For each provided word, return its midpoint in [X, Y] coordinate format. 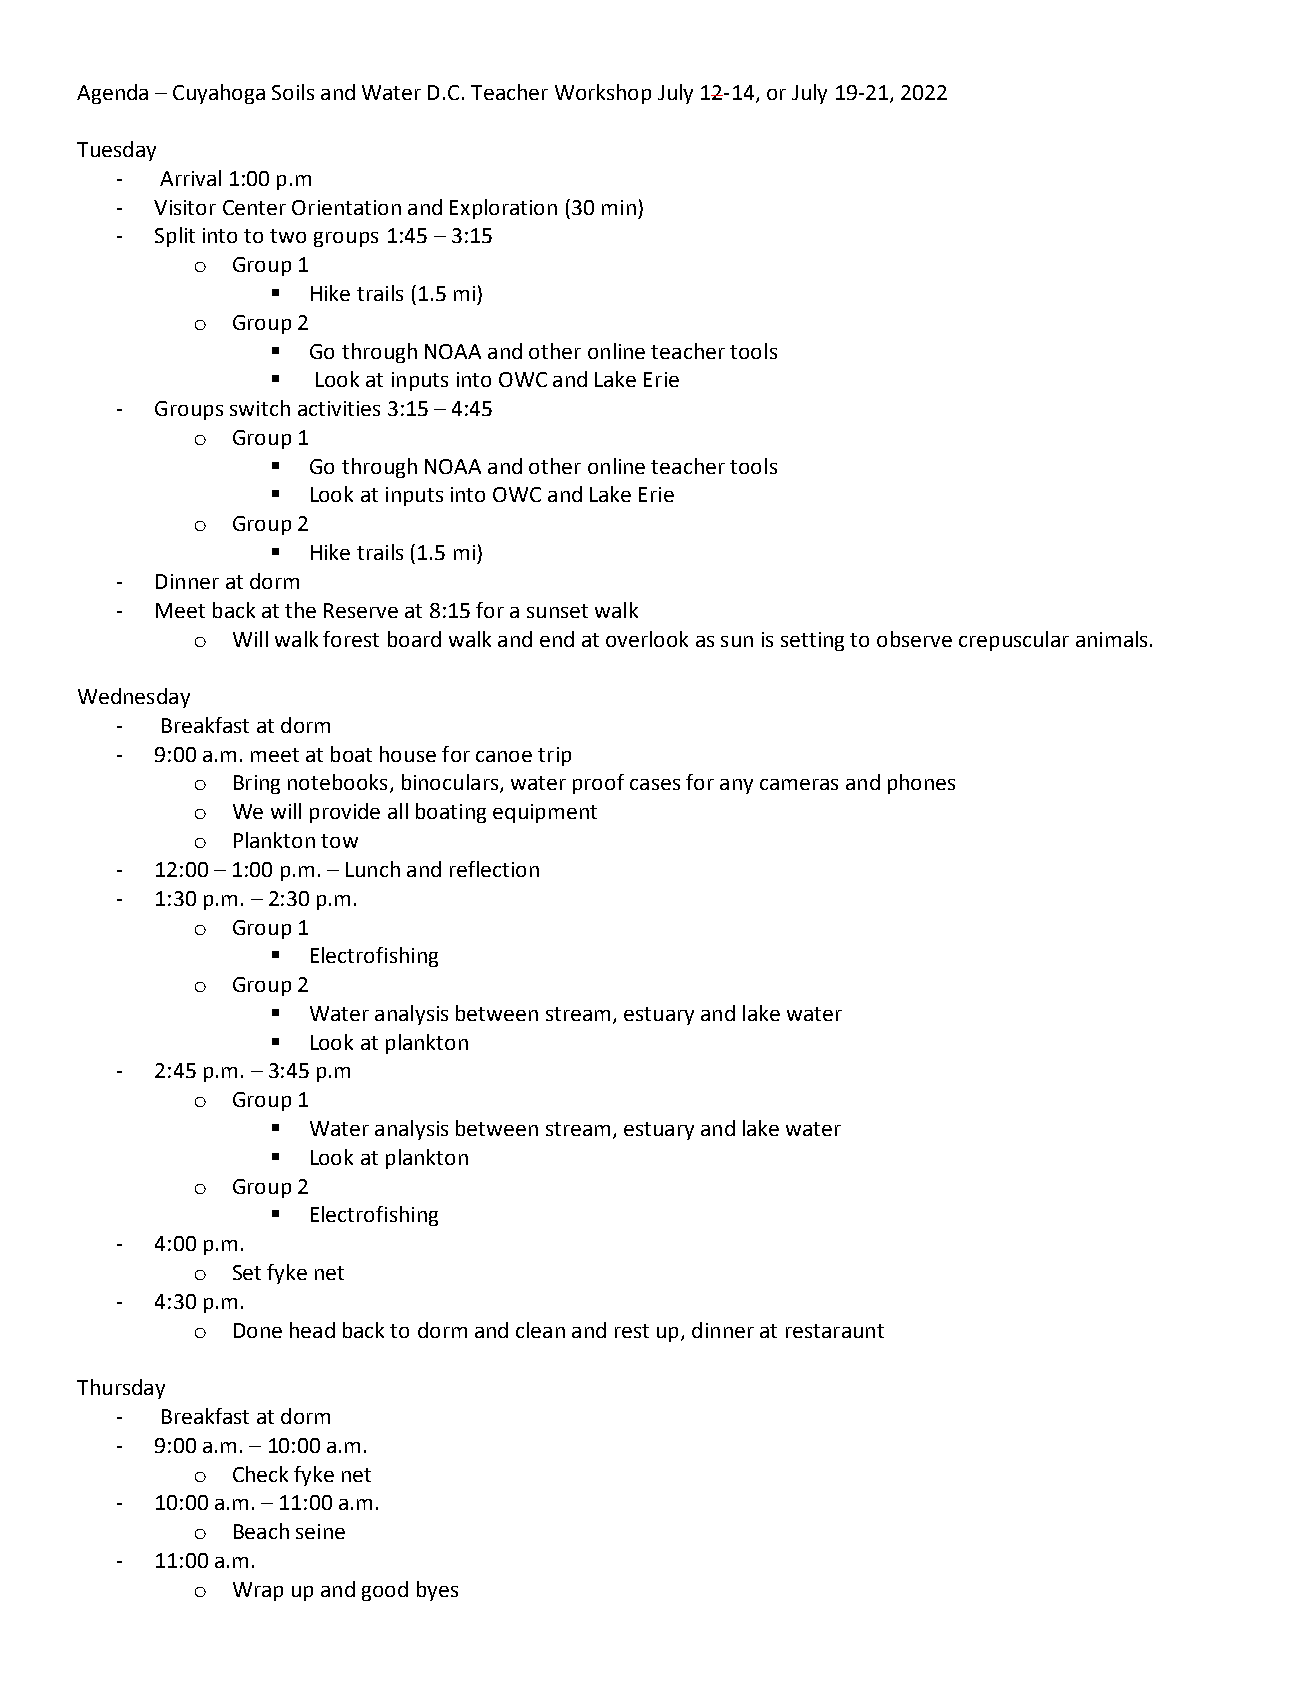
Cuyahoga [219, 94]
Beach [261, 1531]
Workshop [603, 94]
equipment [545, 813]
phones [921, 784]
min [619, 207]
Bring [257, 784]
